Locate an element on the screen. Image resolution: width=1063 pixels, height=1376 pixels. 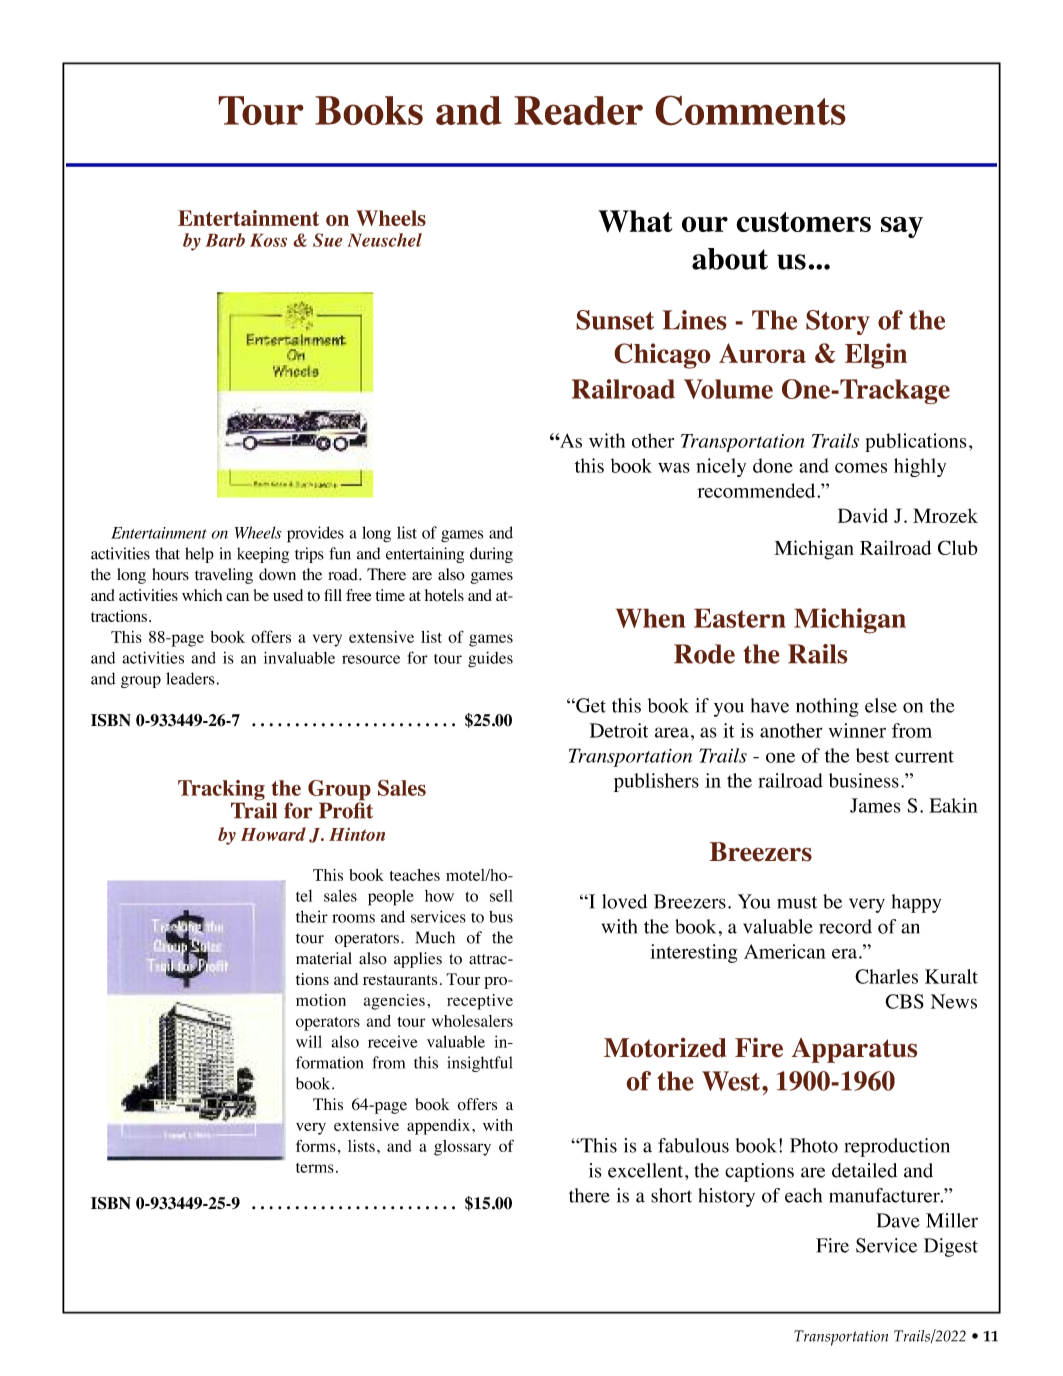
Reader is located at coordinates (578, 110).
